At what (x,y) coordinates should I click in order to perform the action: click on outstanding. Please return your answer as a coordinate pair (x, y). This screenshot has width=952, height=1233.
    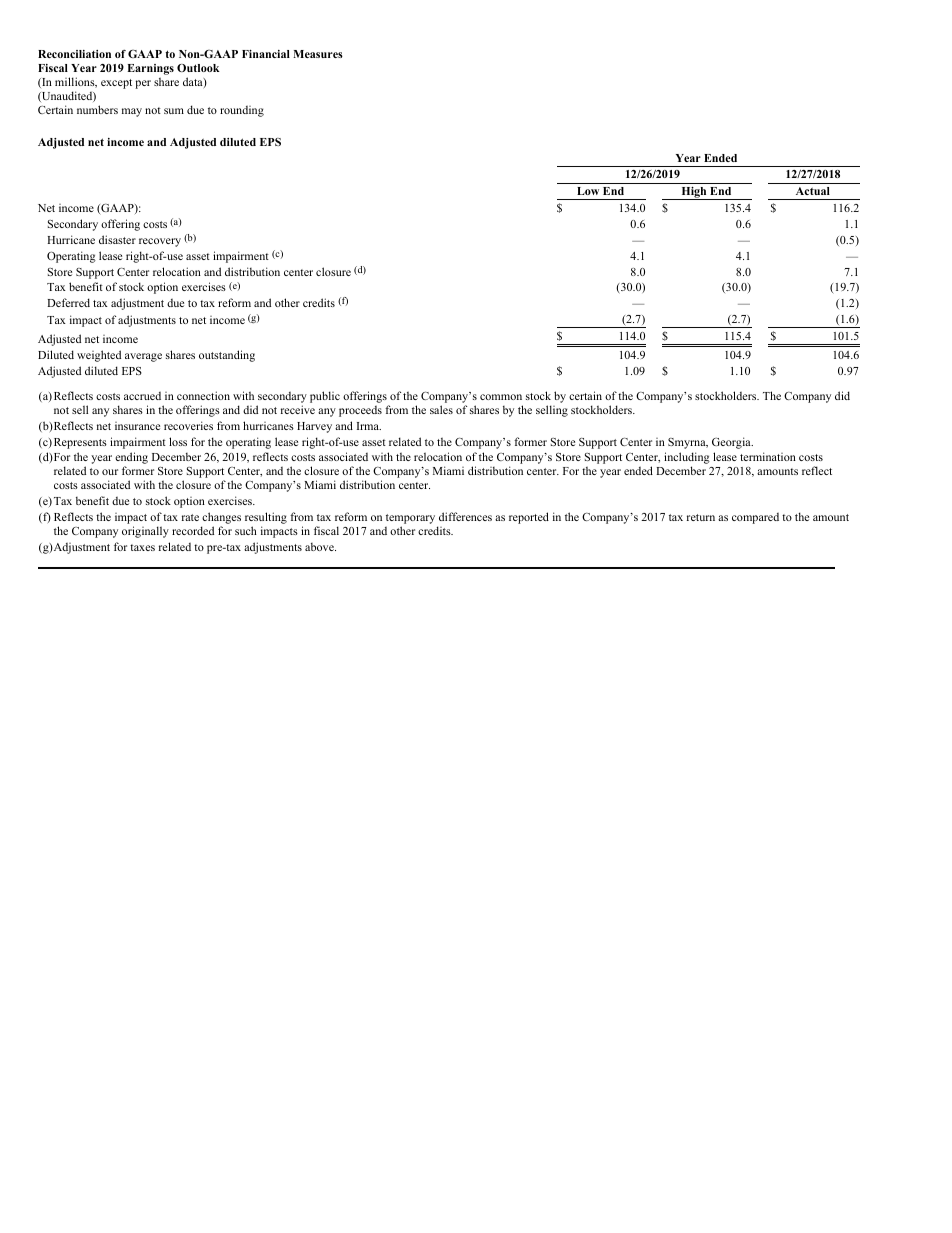
    Looking at the image, I should click on (227, 356).
